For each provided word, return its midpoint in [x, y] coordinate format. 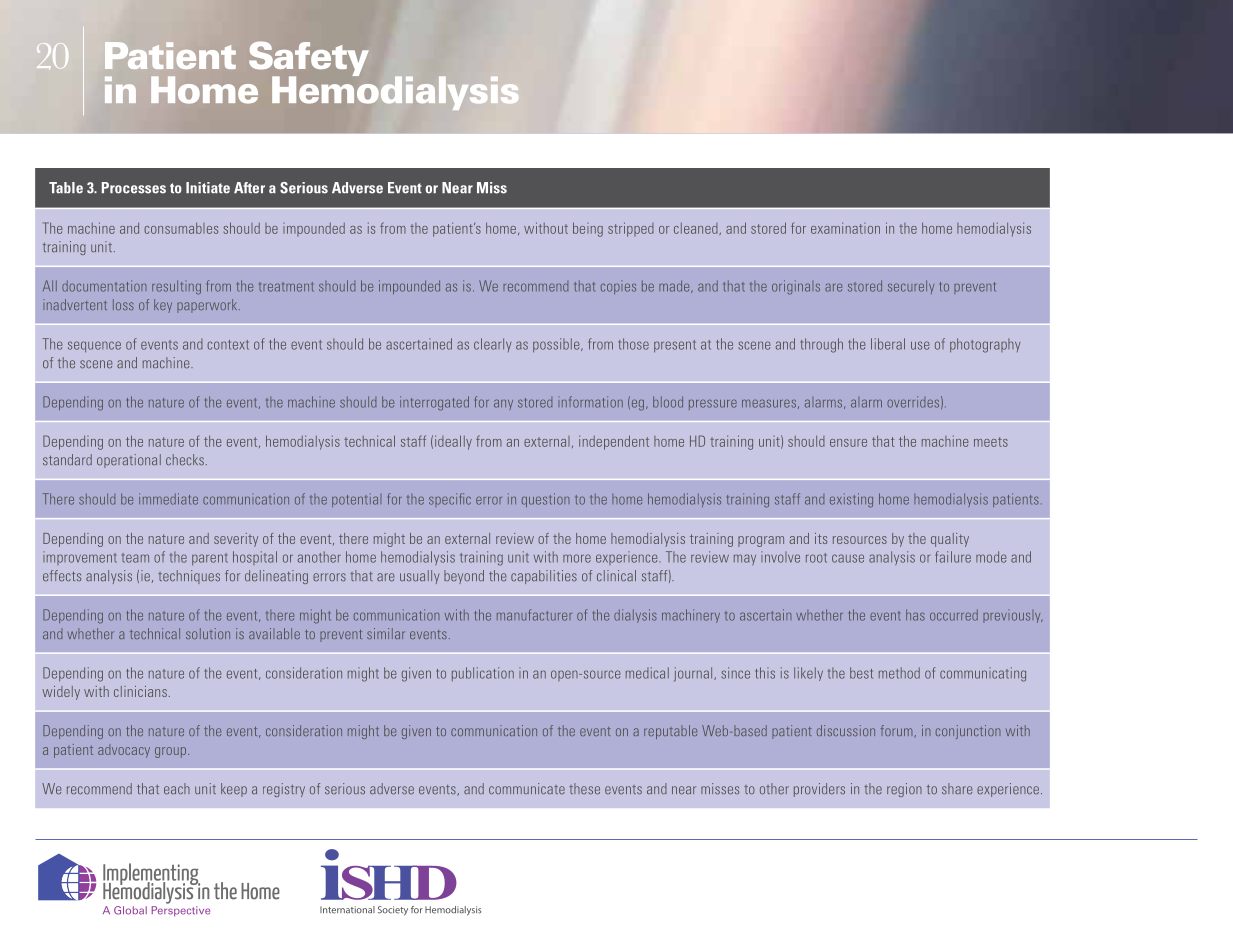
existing [851, 500]
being [588, 229]
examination [845, 228]
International [347, 910]
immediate [168, 499]
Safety [309, 60]
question [546, 500]
